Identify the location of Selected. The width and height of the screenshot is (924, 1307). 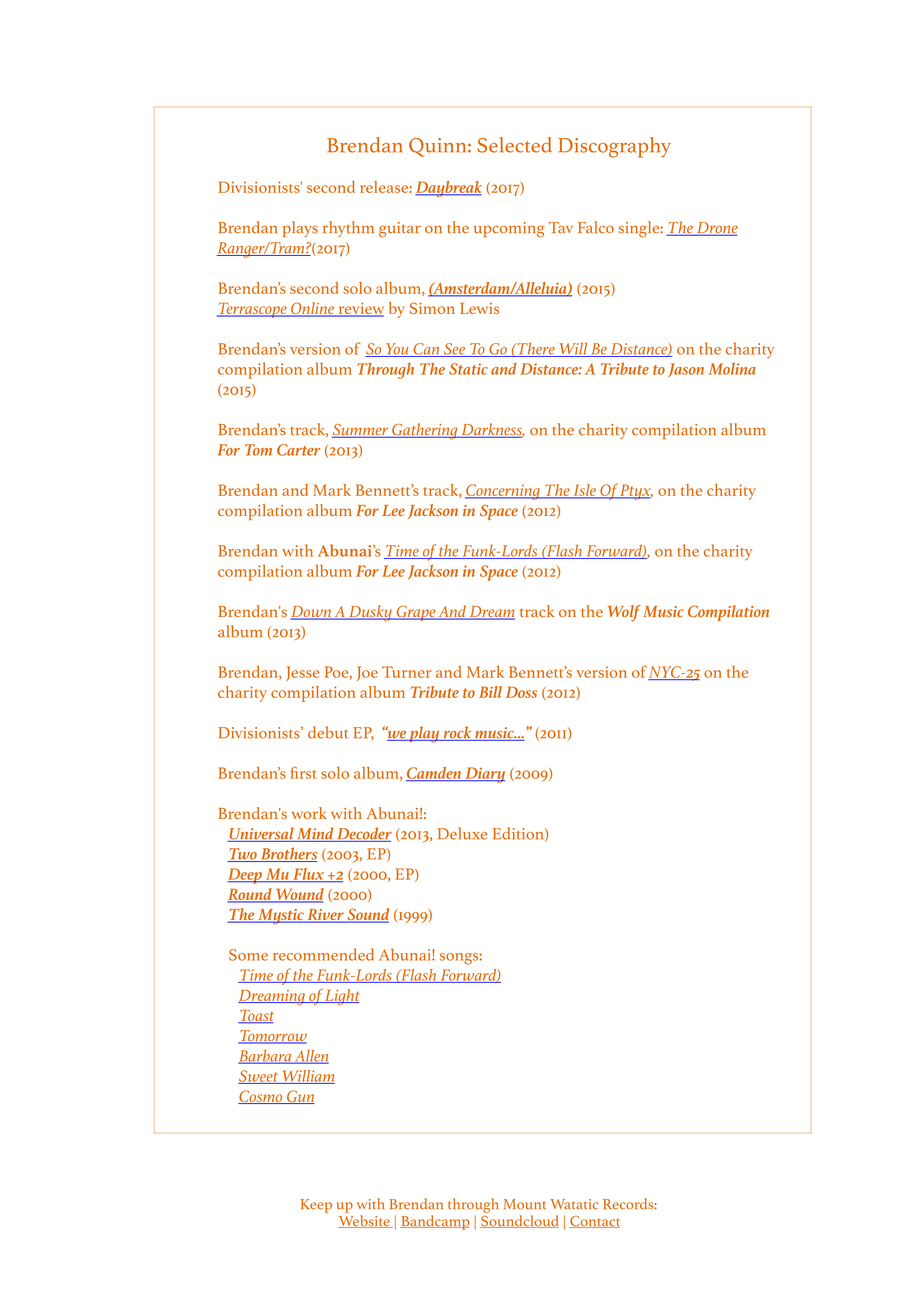
(514, 145).
